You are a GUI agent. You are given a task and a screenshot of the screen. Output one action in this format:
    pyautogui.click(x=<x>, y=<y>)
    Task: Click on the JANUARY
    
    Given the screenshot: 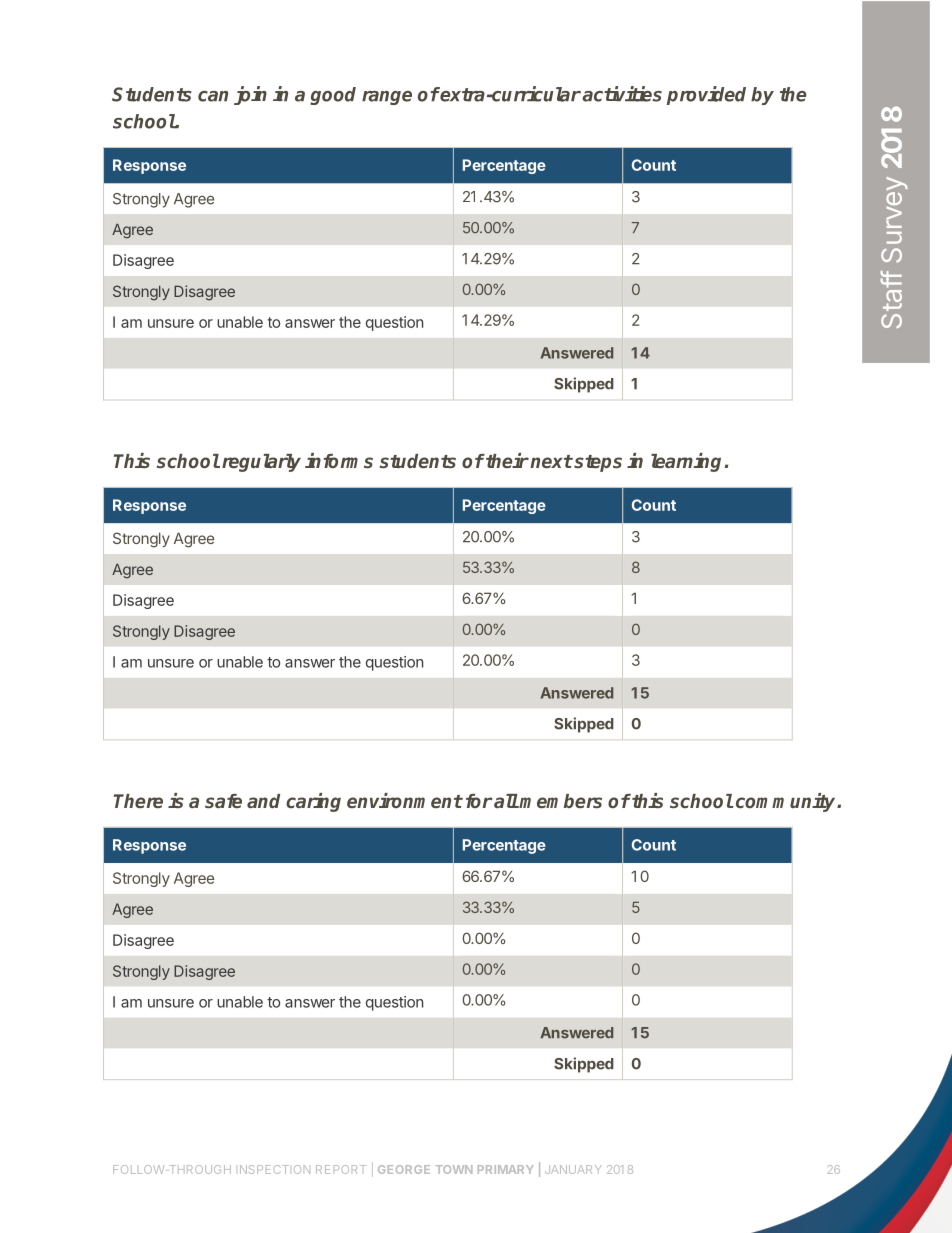 What is the action you would take?
    pyautogui.click(x=573, y=1169)
